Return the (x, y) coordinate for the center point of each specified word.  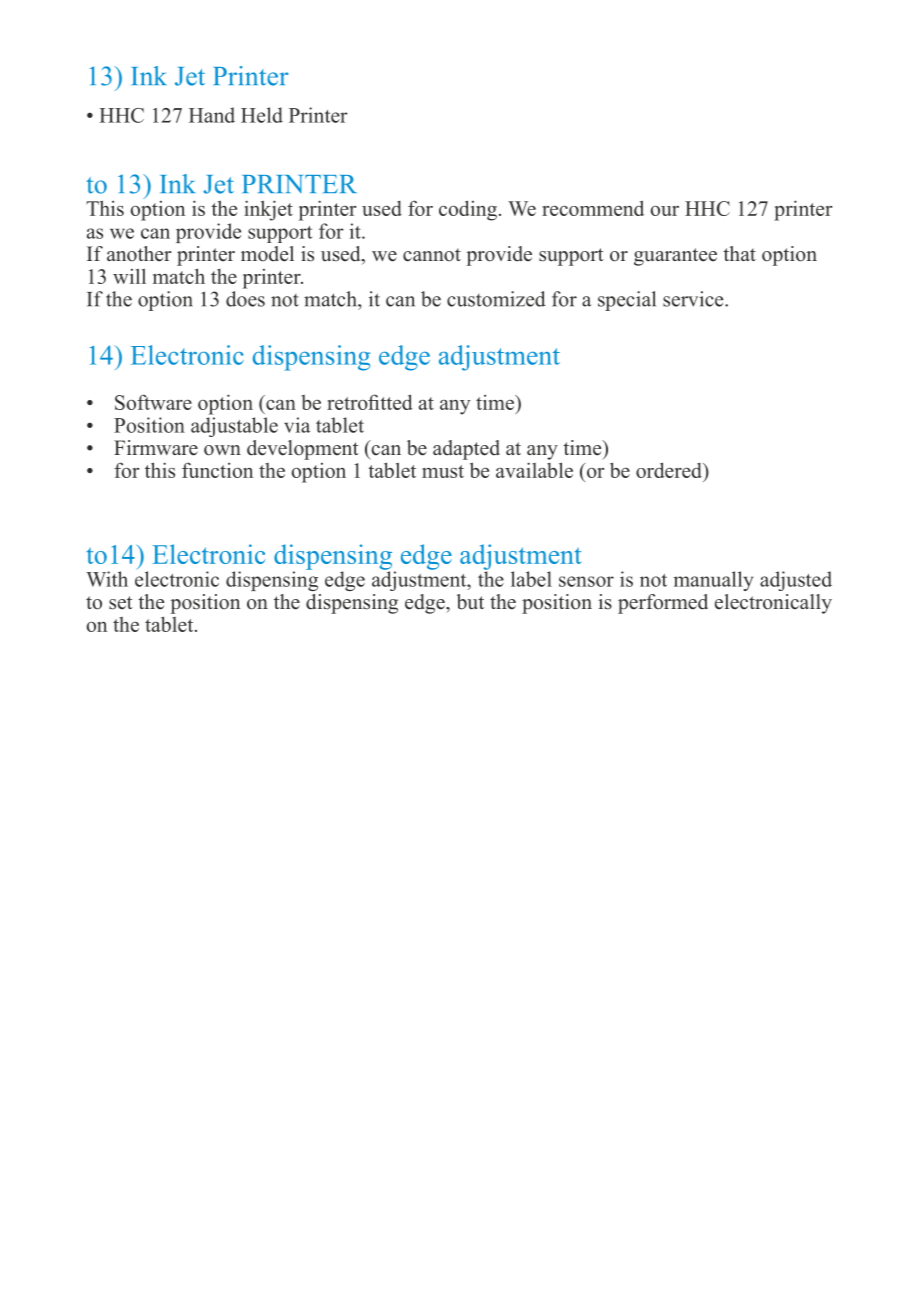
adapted (466, 450)
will (129, 276)
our (664, 211)
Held (262, 115)
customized (496, 299)
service (694, 299)
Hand (212, 115)
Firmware (156, 448)
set (121, 603)
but (470, 602)
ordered (670, 470)
